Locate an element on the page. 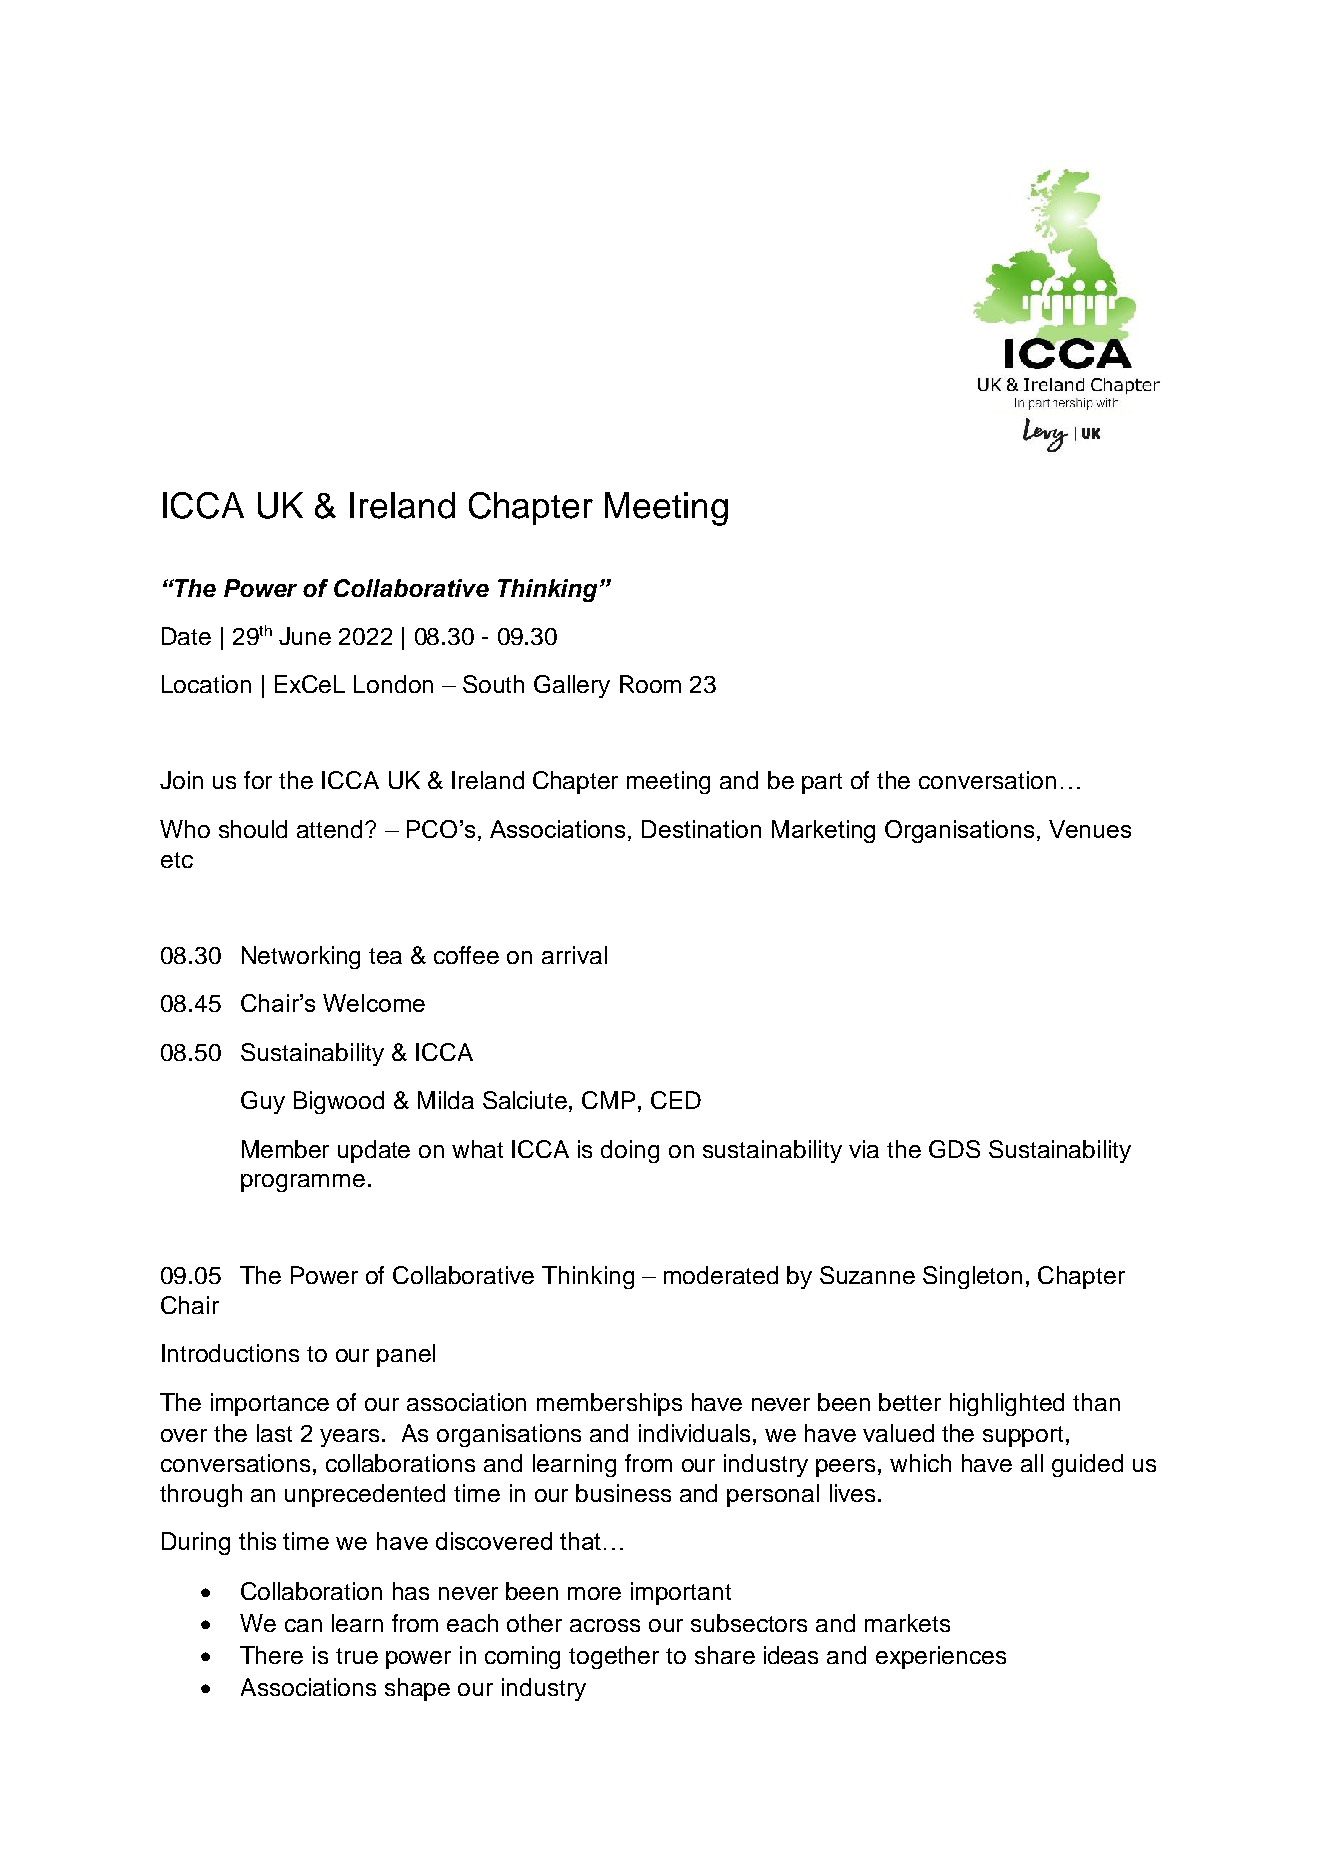 The width and height of the document is (1325, 1874). Singleton is located at coordinates (972, 1277).
